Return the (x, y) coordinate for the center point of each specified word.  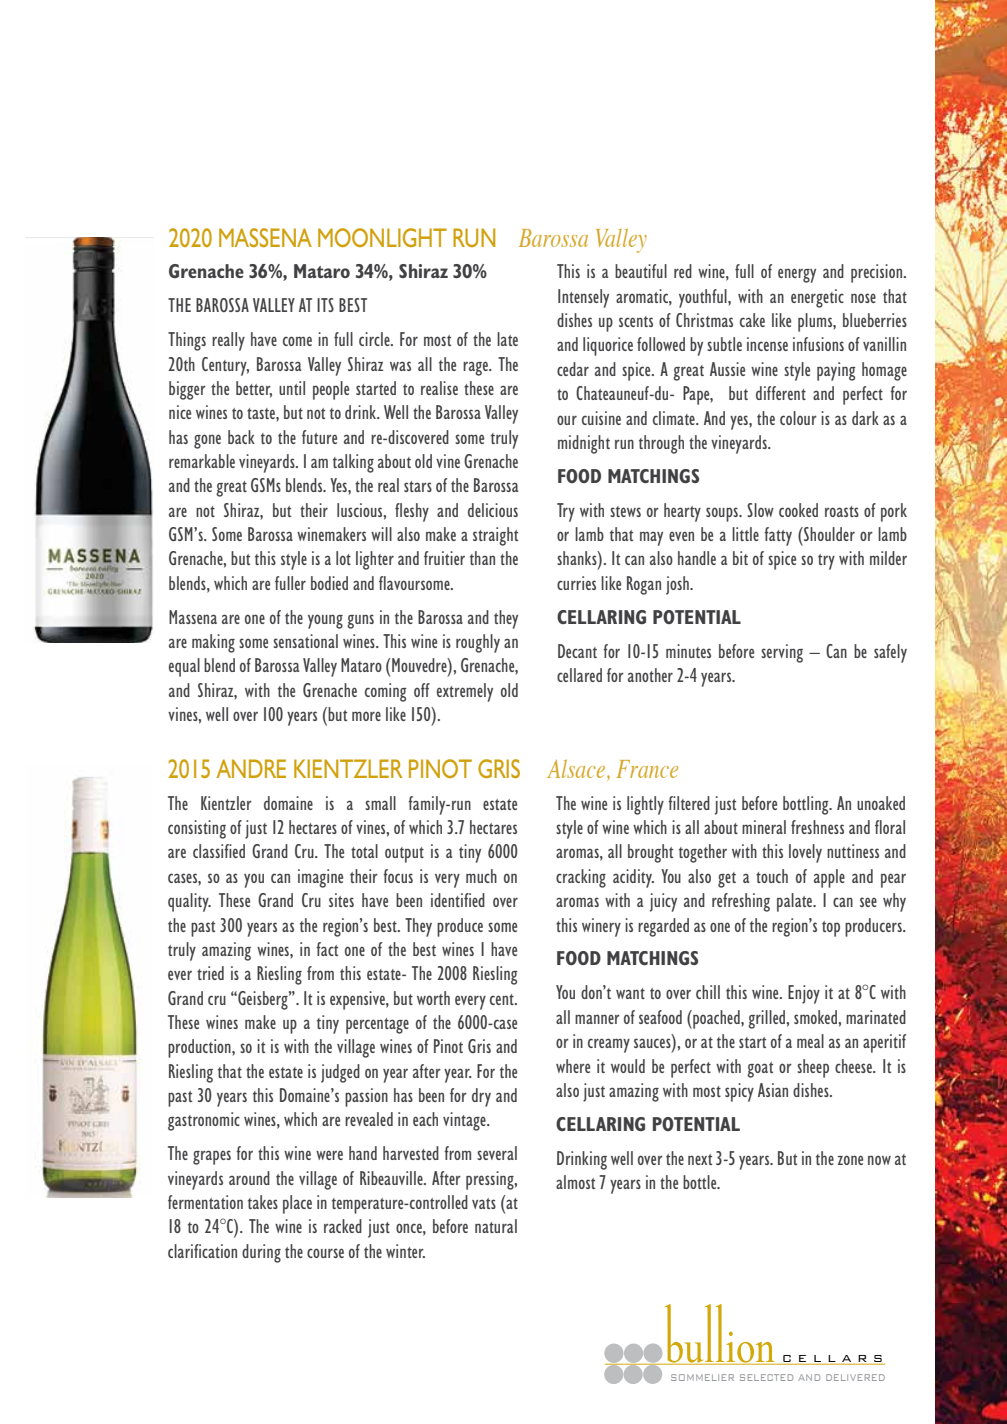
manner (597, 1019)
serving (782, 653)
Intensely (583, 298)
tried (210, 973)
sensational (305, 641)
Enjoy (804, 994)
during (261, 1253)
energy (797, 275)
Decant (577, 651)
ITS (325, 305)
